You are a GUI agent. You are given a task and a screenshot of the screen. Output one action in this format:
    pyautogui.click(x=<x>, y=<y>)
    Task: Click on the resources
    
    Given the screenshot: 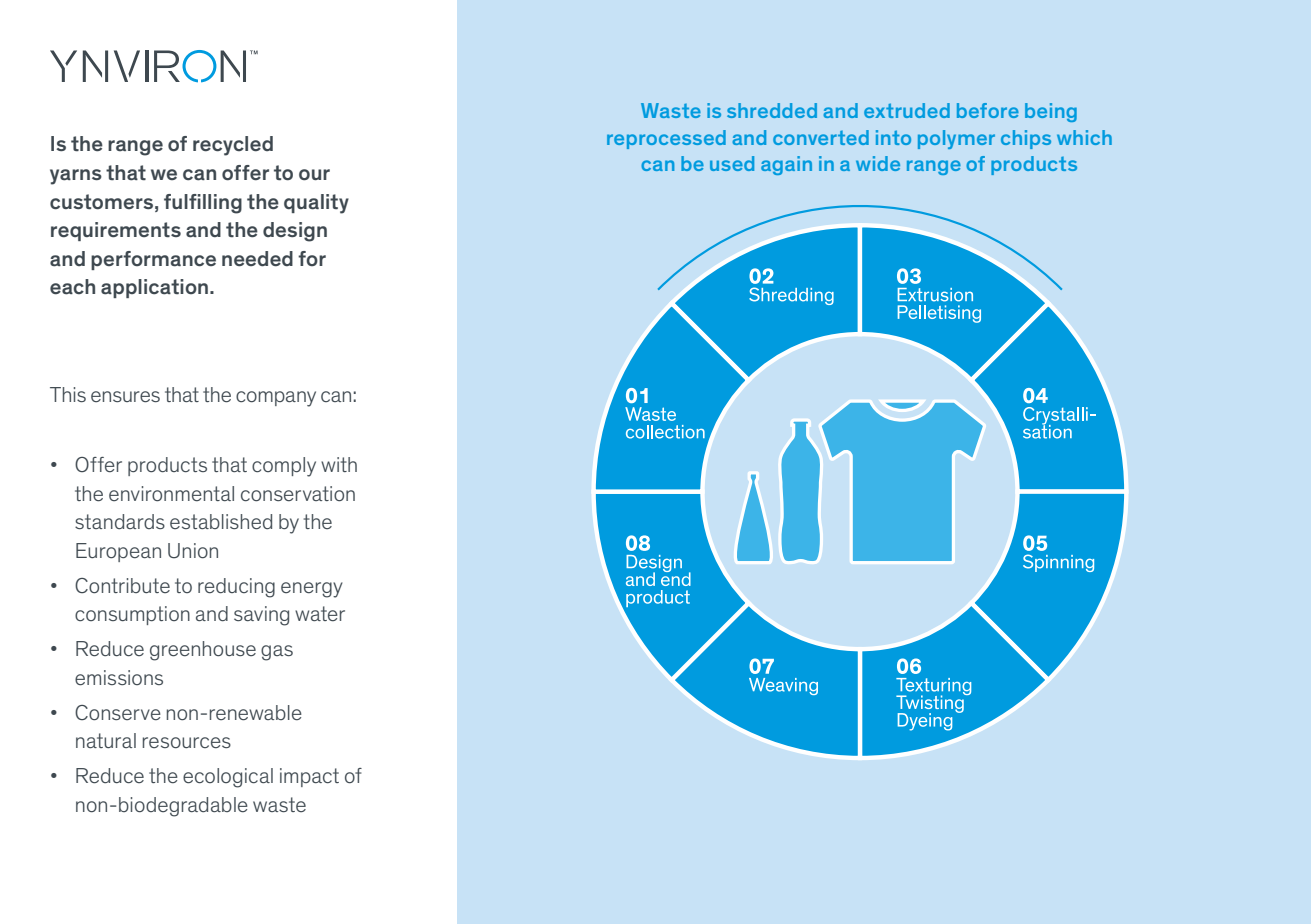 What is the action you would take?
    pyautogui.click(x=187, y=742)
